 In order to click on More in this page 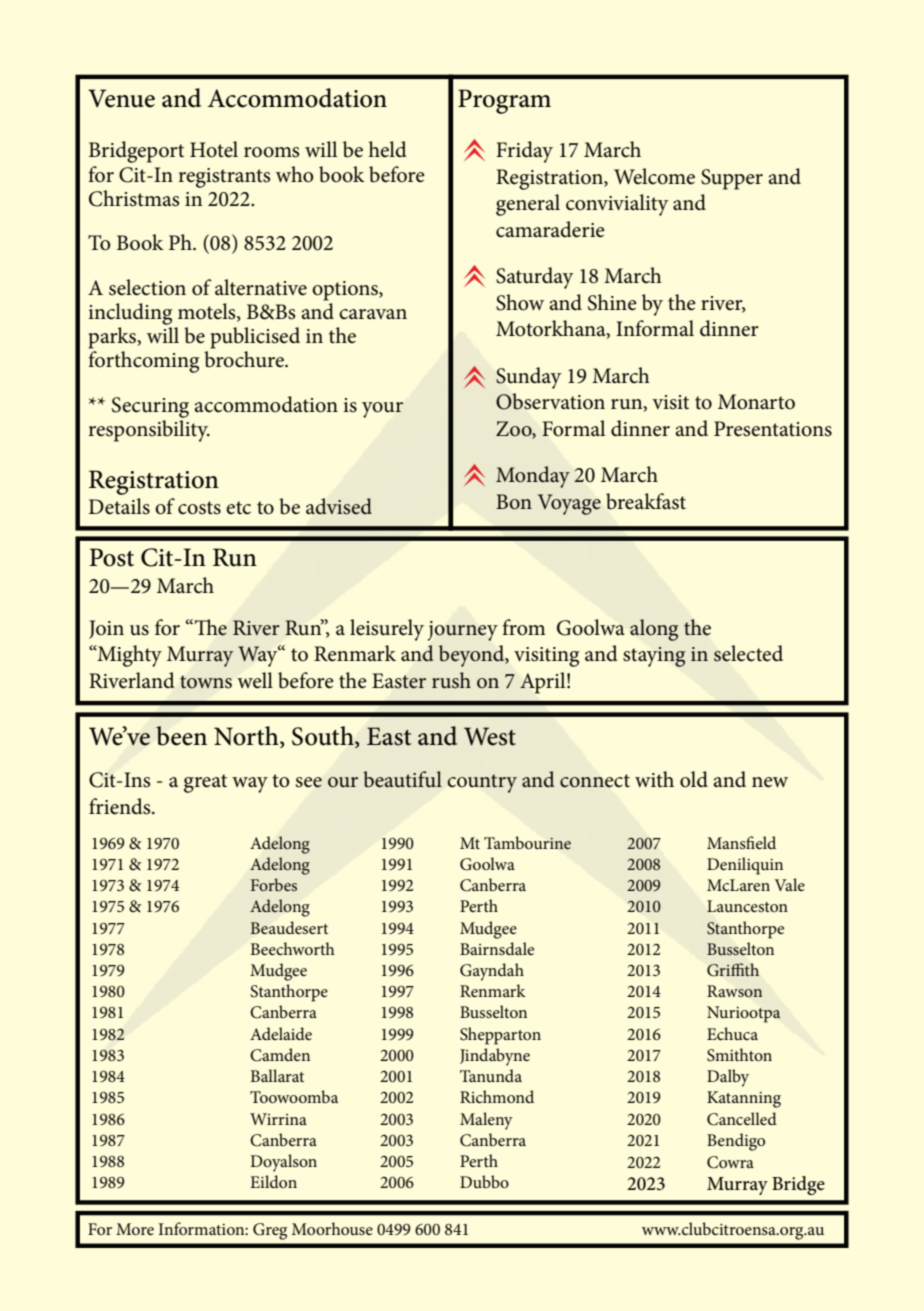, I will do `click(135, 1229)`.
